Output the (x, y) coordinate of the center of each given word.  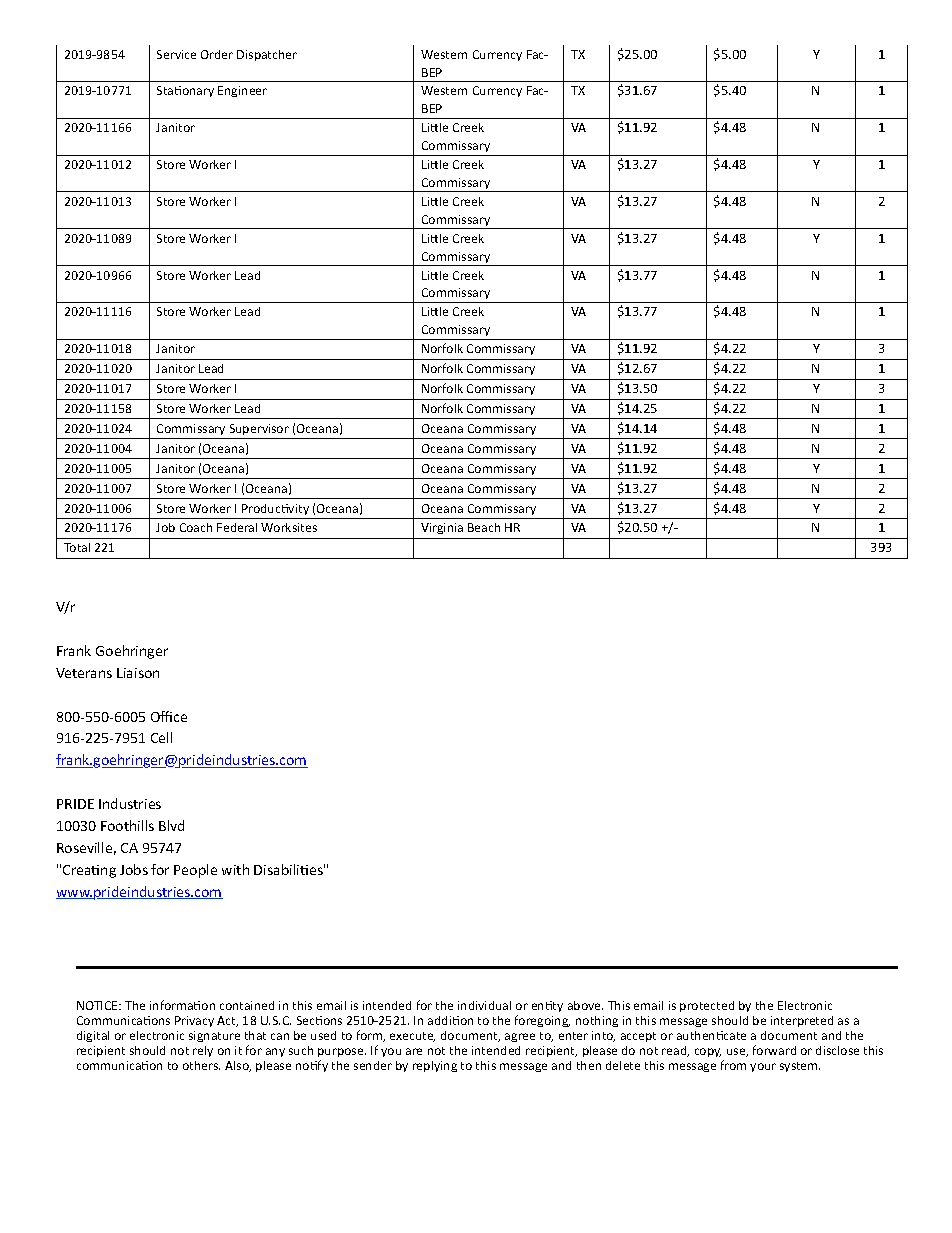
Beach (484, 527)
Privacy (194, 1021)
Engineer (242, 91)
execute (412, 1037)
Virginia (442, 528)
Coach (196, 527)
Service (176, 54)
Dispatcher (267, 55)
